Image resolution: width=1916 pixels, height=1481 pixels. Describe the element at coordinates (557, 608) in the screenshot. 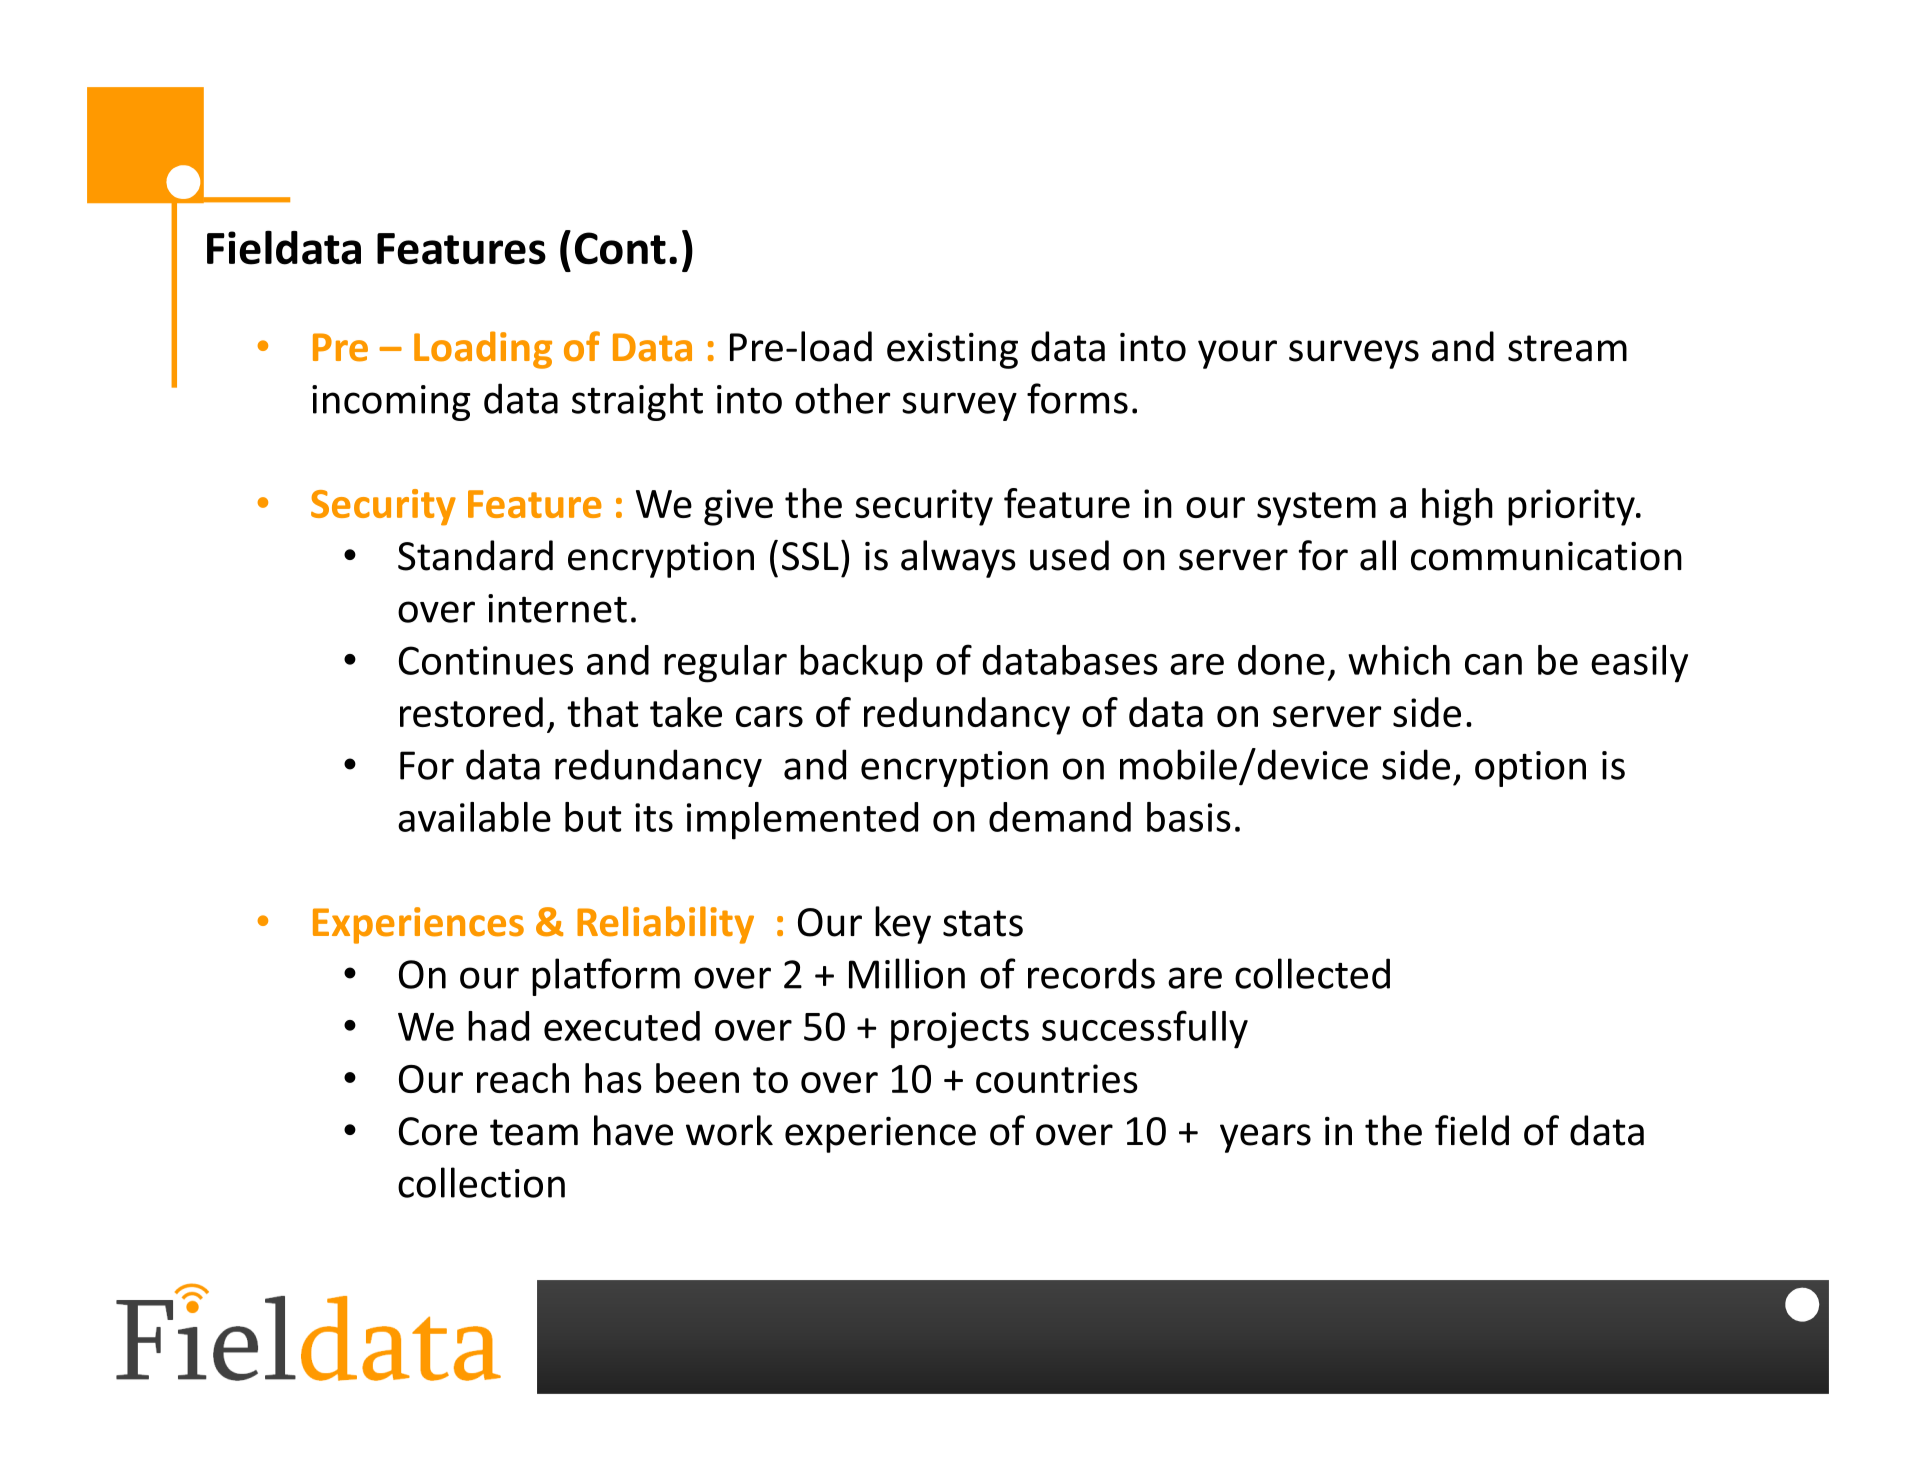

I see `internet` at that location.
